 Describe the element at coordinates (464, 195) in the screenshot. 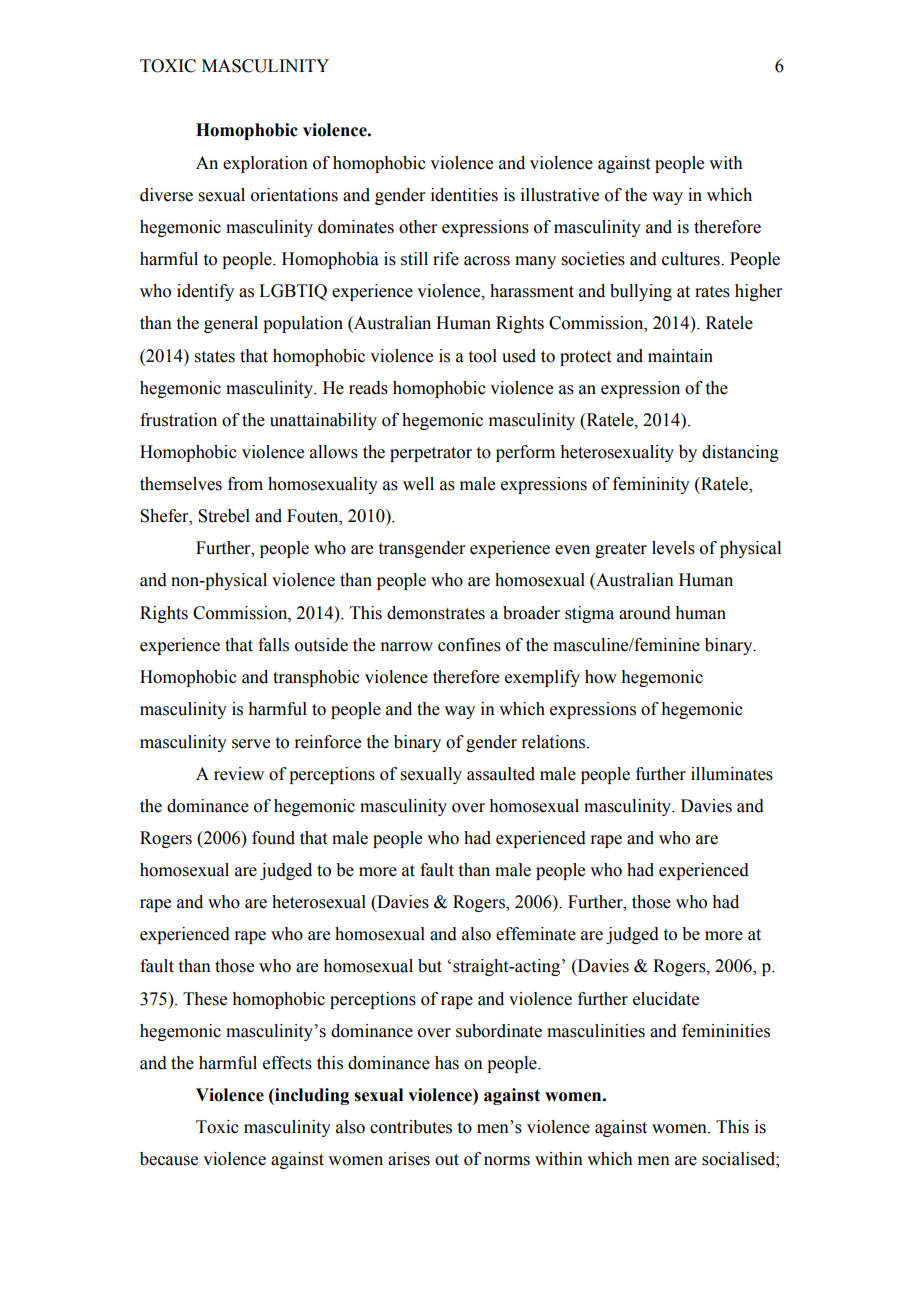

I see `identities` at that location.
